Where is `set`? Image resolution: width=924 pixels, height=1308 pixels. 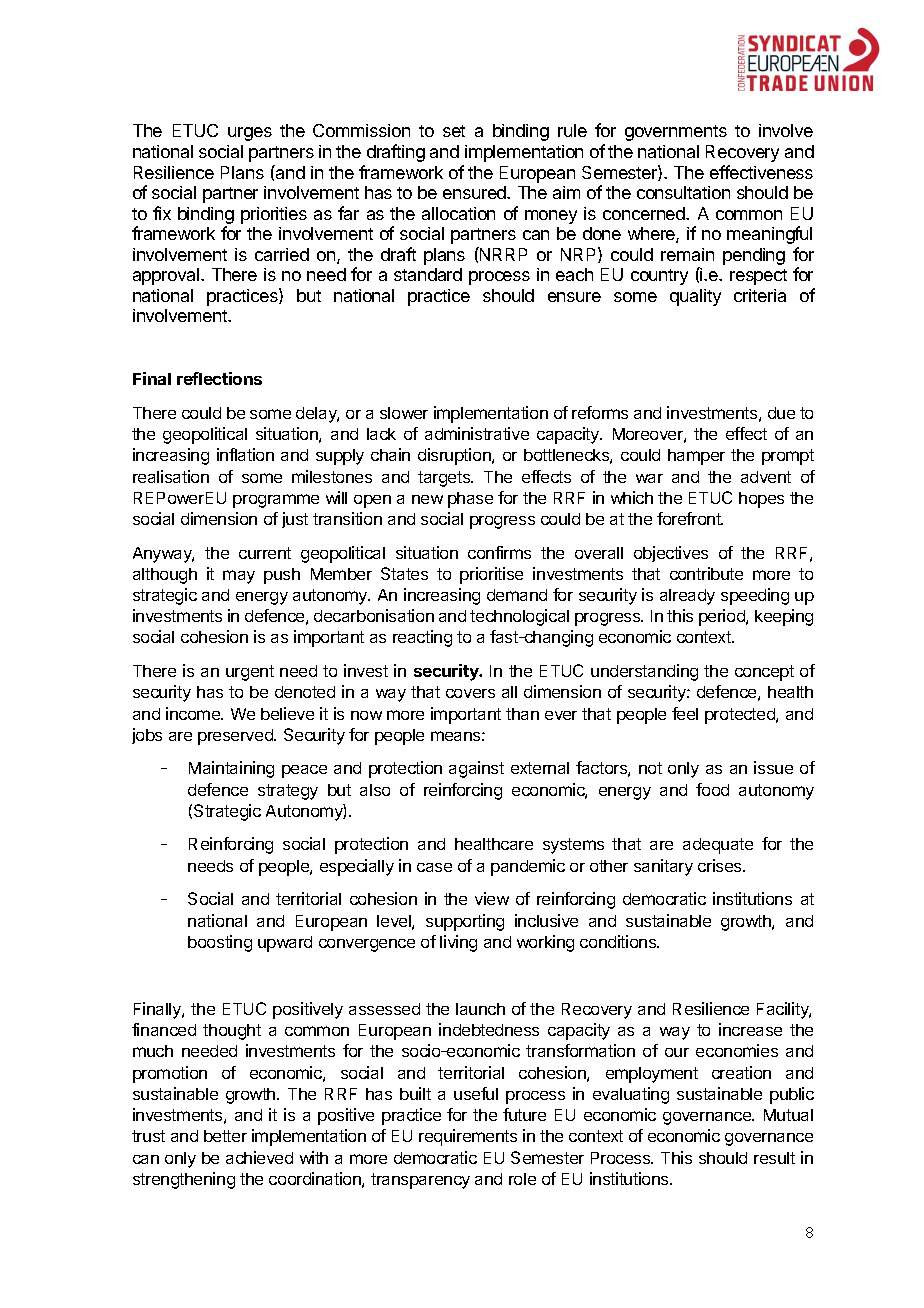
set is located at coordinates (454, 131).
